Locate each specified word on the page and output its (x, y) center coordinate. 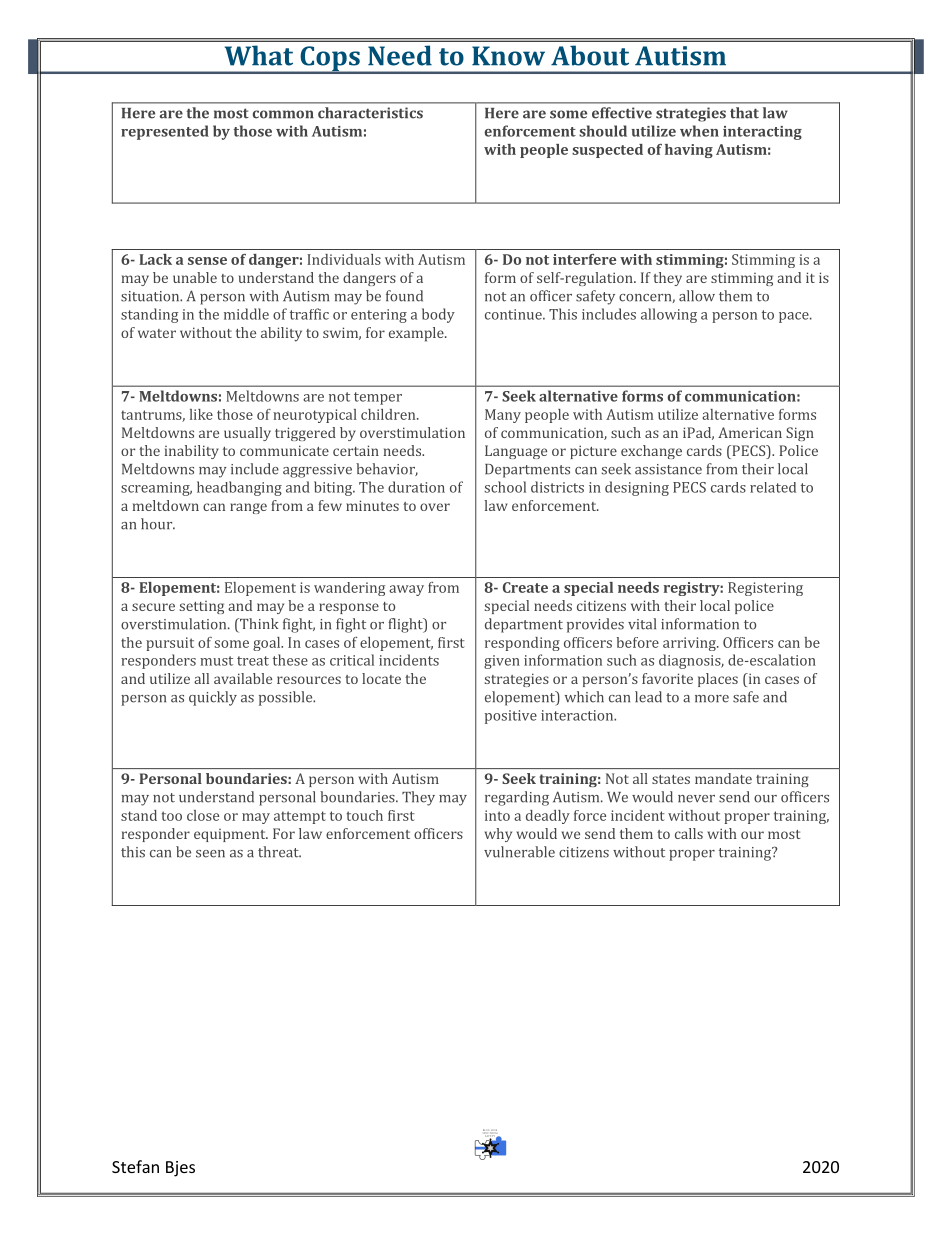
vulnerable (519, 852)
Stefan (135, 1166)
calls (689, 833)
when (699, 131)
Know (508, 56)
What (259, 55)
